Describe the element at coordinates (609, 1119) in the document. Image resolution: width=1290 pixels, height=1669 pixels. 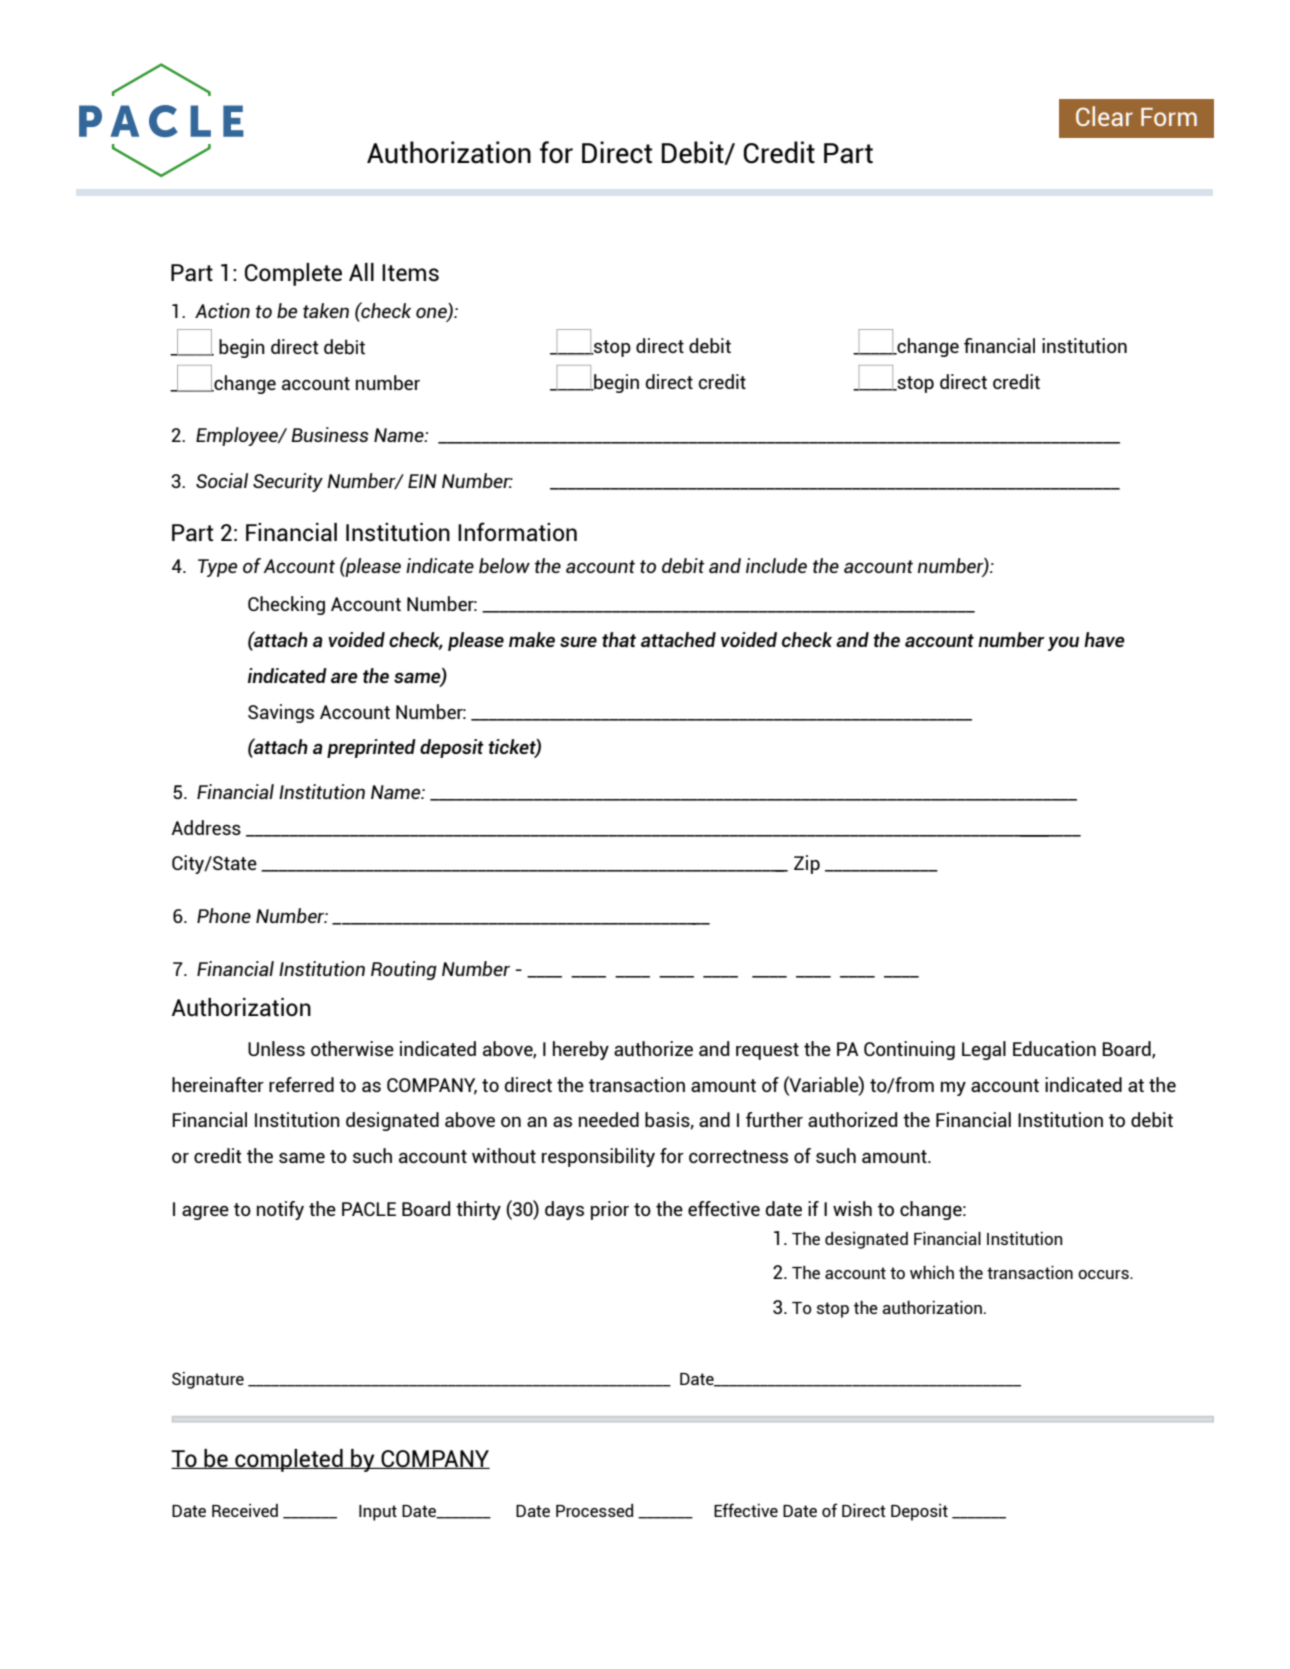
I see `needed` at that location.
